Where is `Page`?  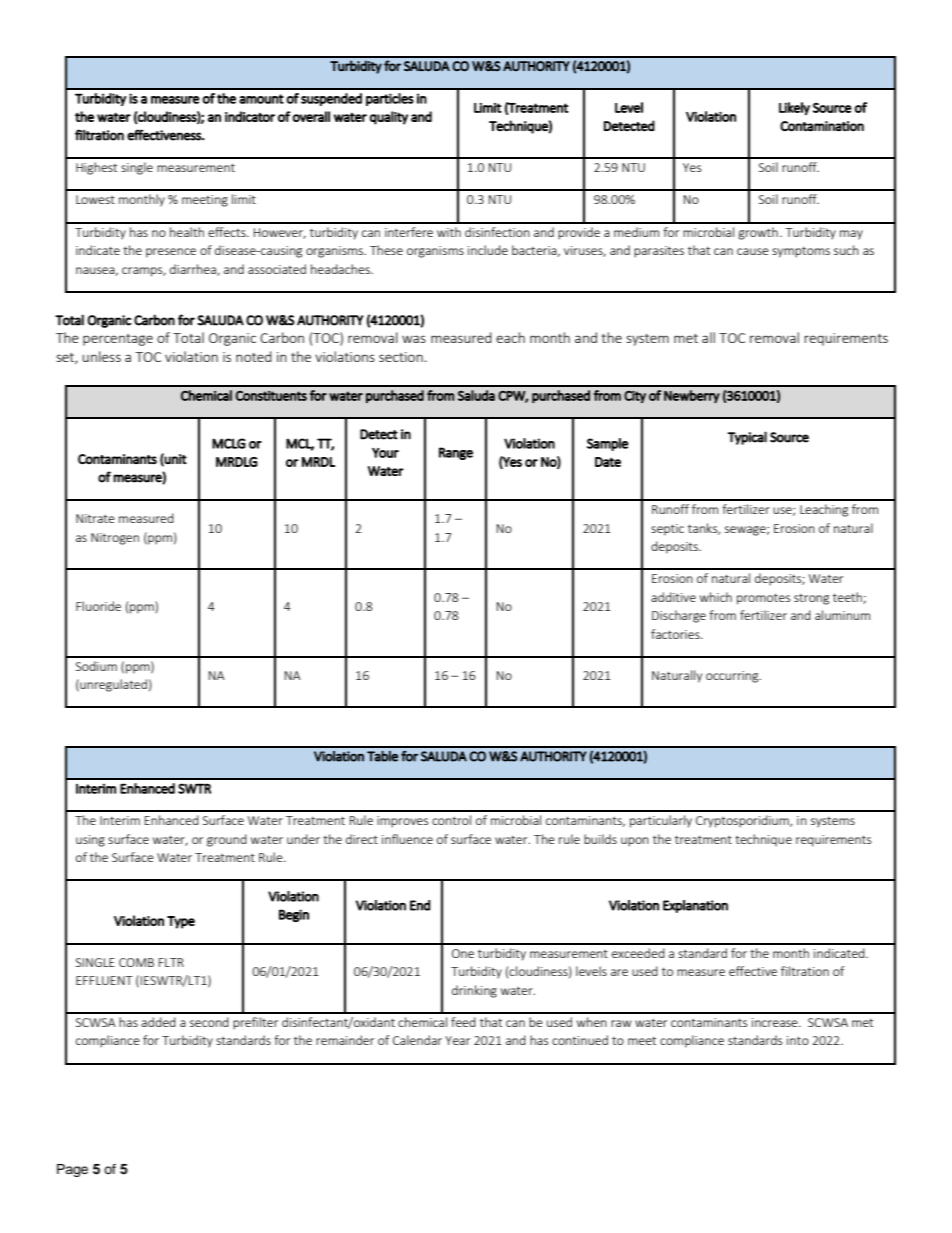
Page is located at coordinates (72, 1170).
